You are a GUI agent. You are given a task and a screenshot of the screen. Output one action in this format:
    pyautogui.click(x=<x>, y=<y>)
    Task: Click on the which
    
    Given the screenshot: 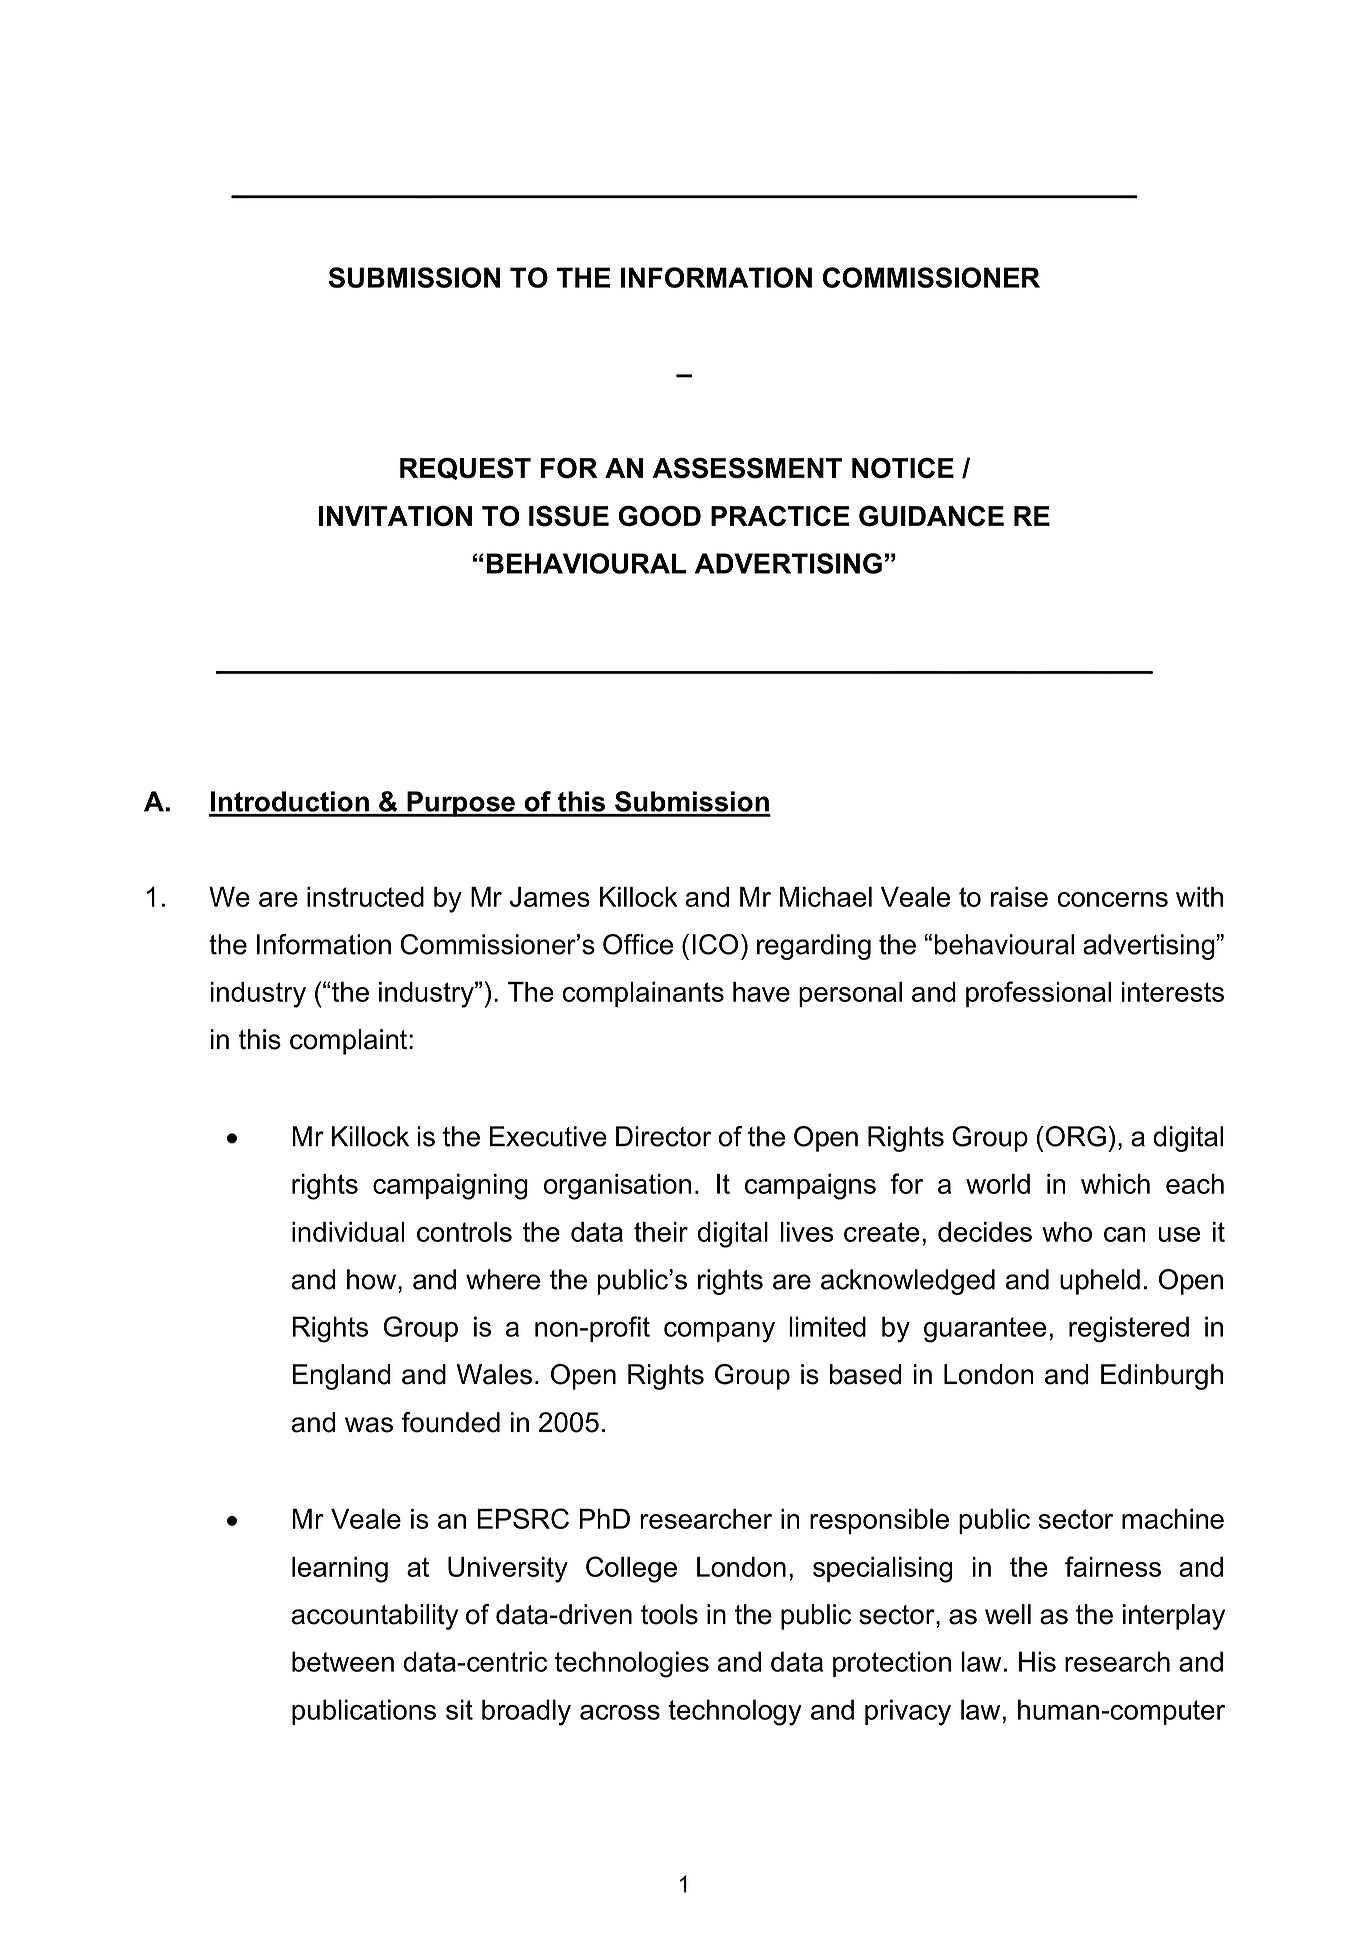 What is the action you would take?
    pyautogui.click(x=1115, y=1184)
